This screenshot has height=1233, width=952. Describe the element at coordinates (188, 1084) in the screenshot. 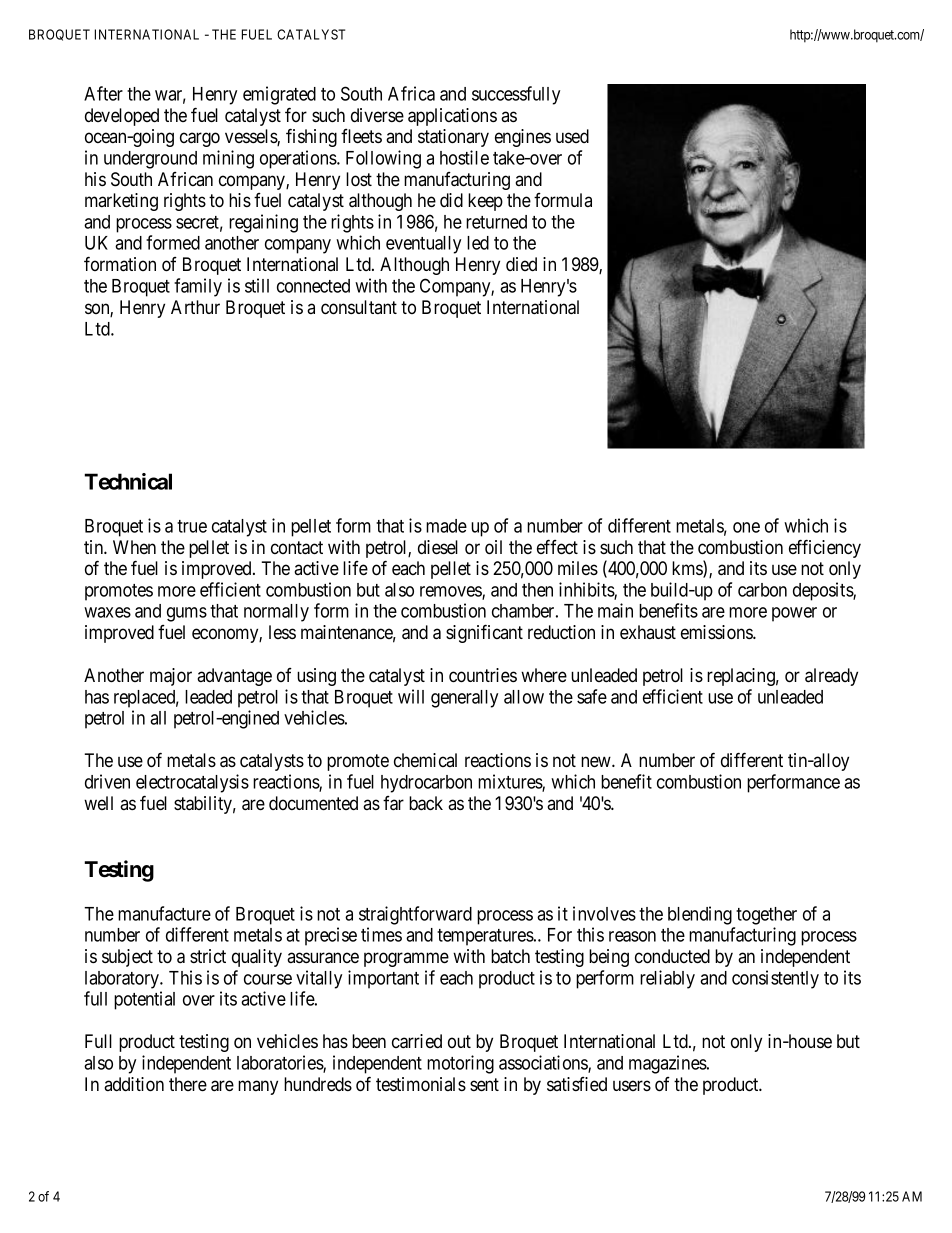

I see `there` at that location.
